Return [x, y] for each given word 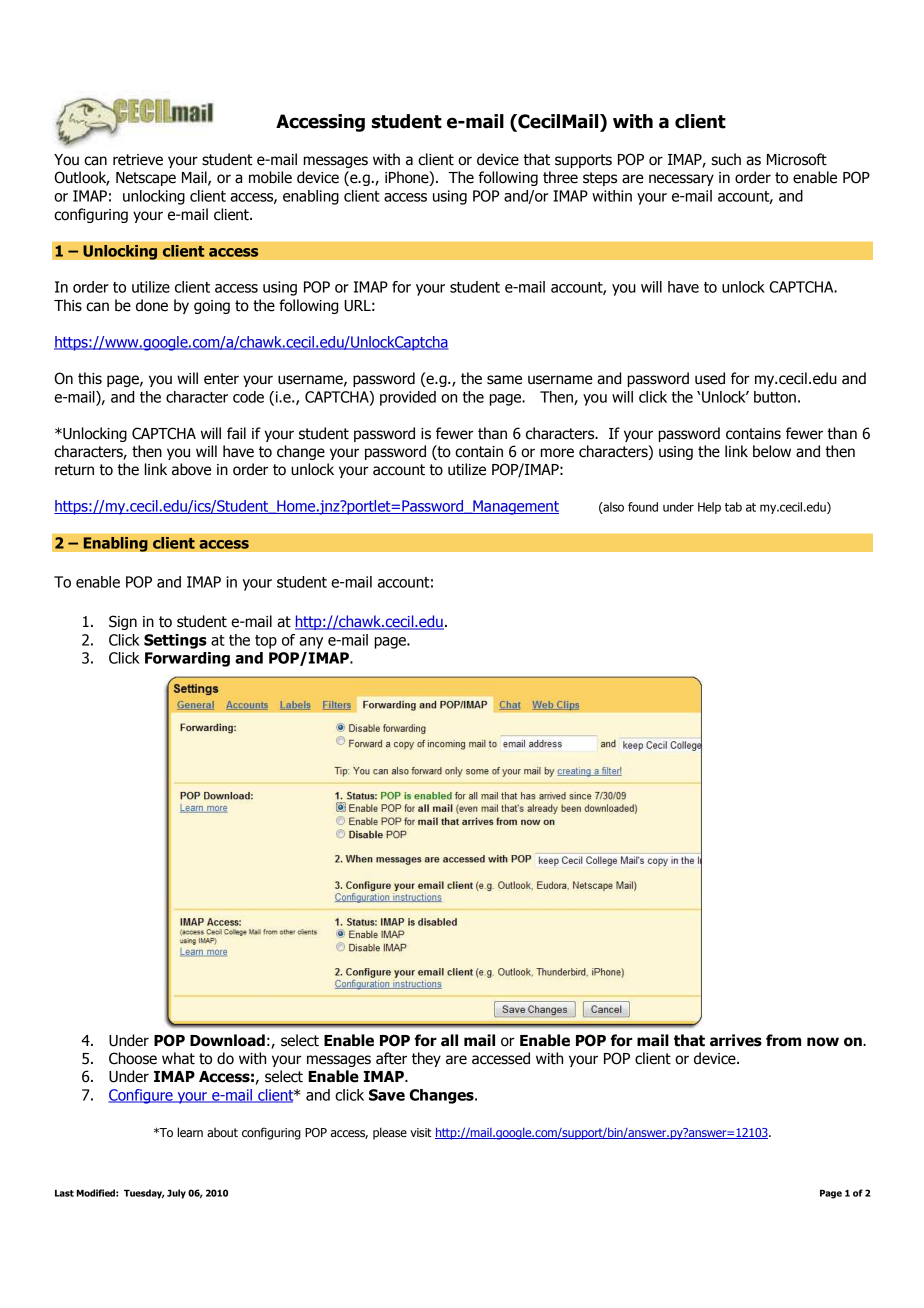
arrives [736, 1040]
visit [421, 1132]
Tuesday [144, 1194]
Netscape [146, 179]
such [726, 159]
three [560, 177]
